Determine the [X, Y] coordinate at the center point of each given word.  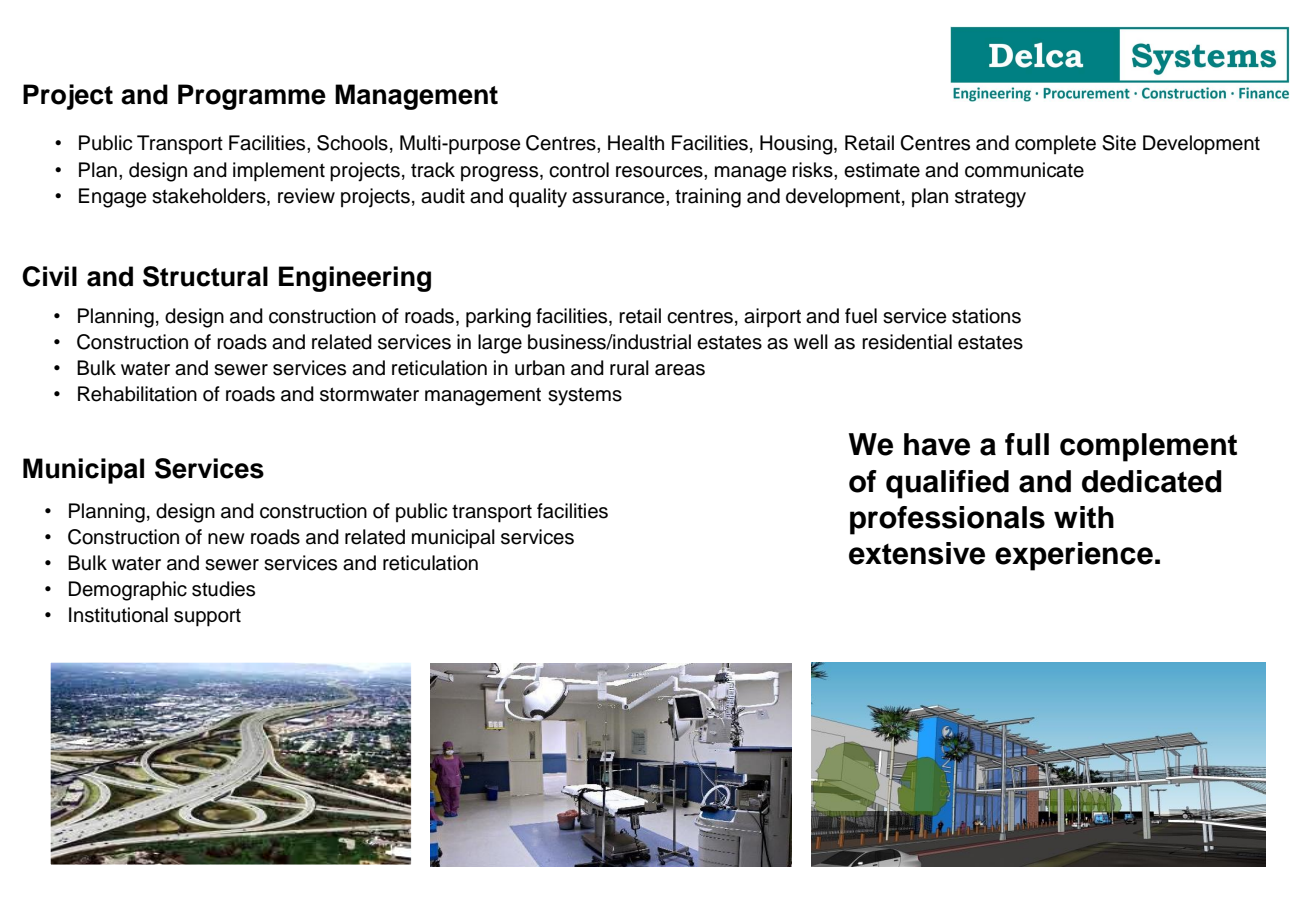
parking [498, 318]
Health [636, 143]
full [1027, 444]
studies [223, 589]
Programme [252, 97]
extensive [917, 553]
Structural [205, 276]
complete [1055, 144]
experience [1074, 556]
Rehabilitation [137, 394]
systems [585, 397]
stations [986, 316]
